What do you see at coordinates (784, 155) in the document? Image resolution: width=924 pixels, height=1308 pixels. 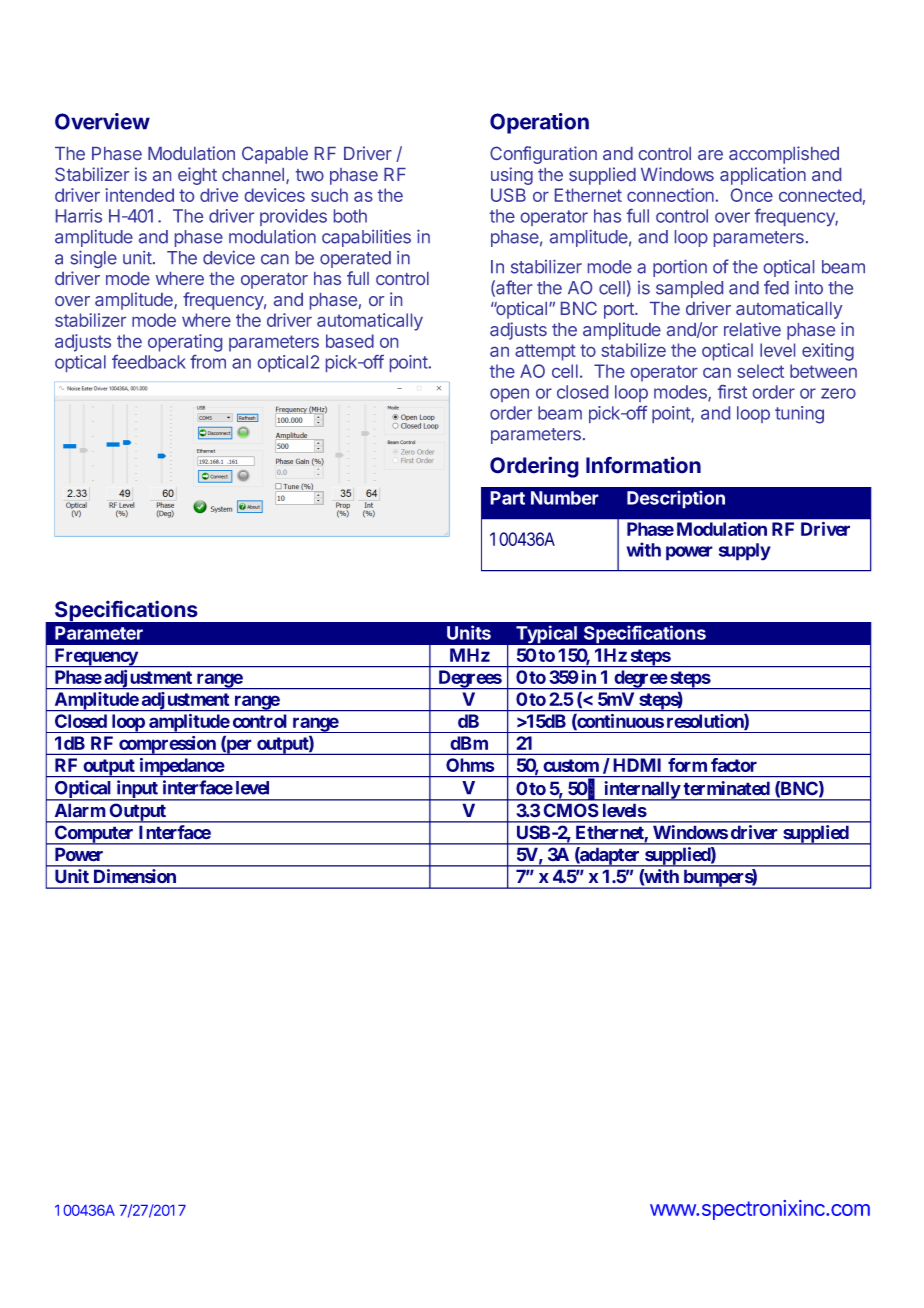 I see `accomplished` at bounding box center [784, 155].
